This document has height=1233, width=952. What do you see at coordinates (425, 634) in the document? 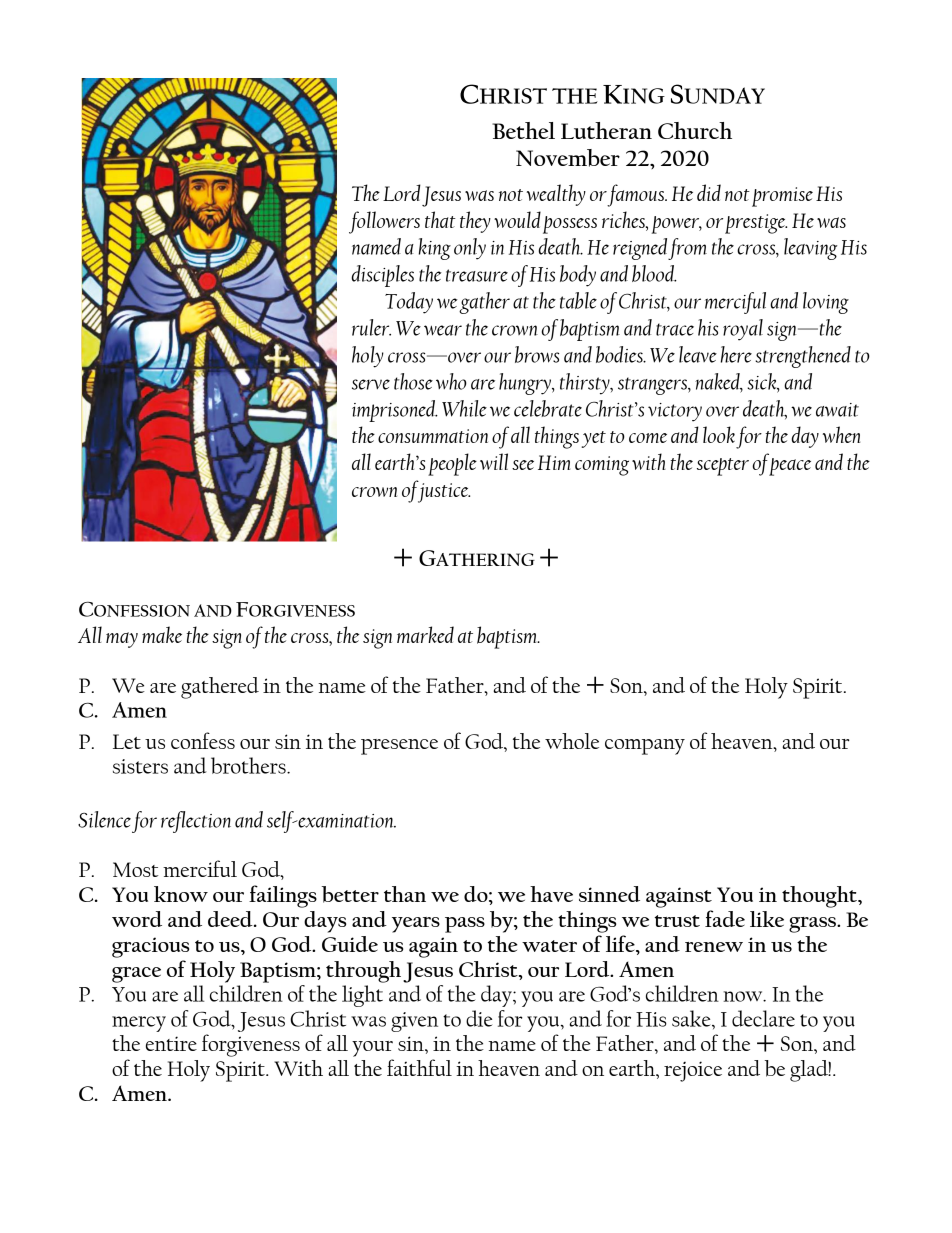
I see `marked` at bounding box center [425, 634].
